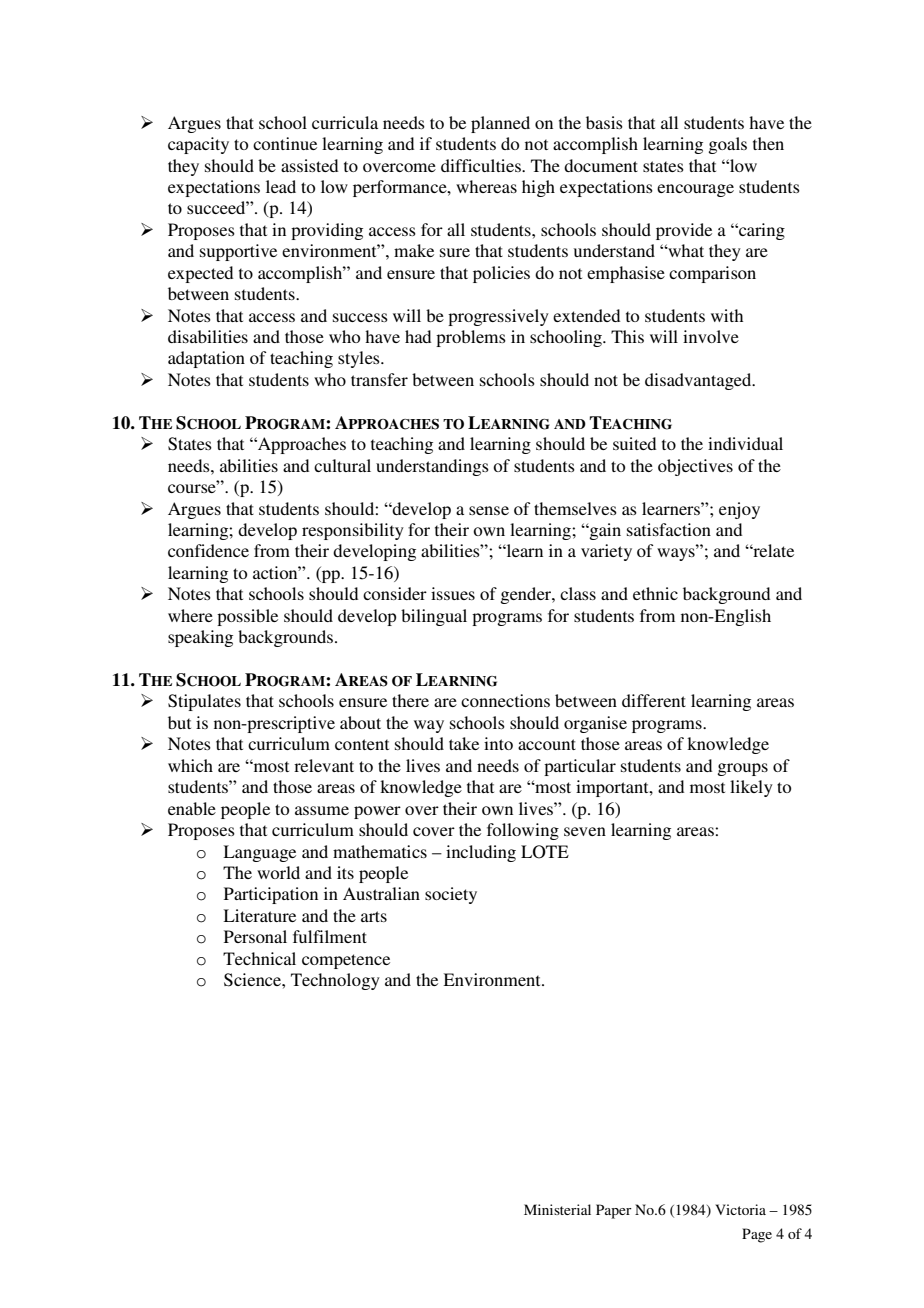 This page has width=924, height=1308. What do you see at coordinates (482, 165) in the page?
I see `difficulties` at bounding box center [482, 165].
